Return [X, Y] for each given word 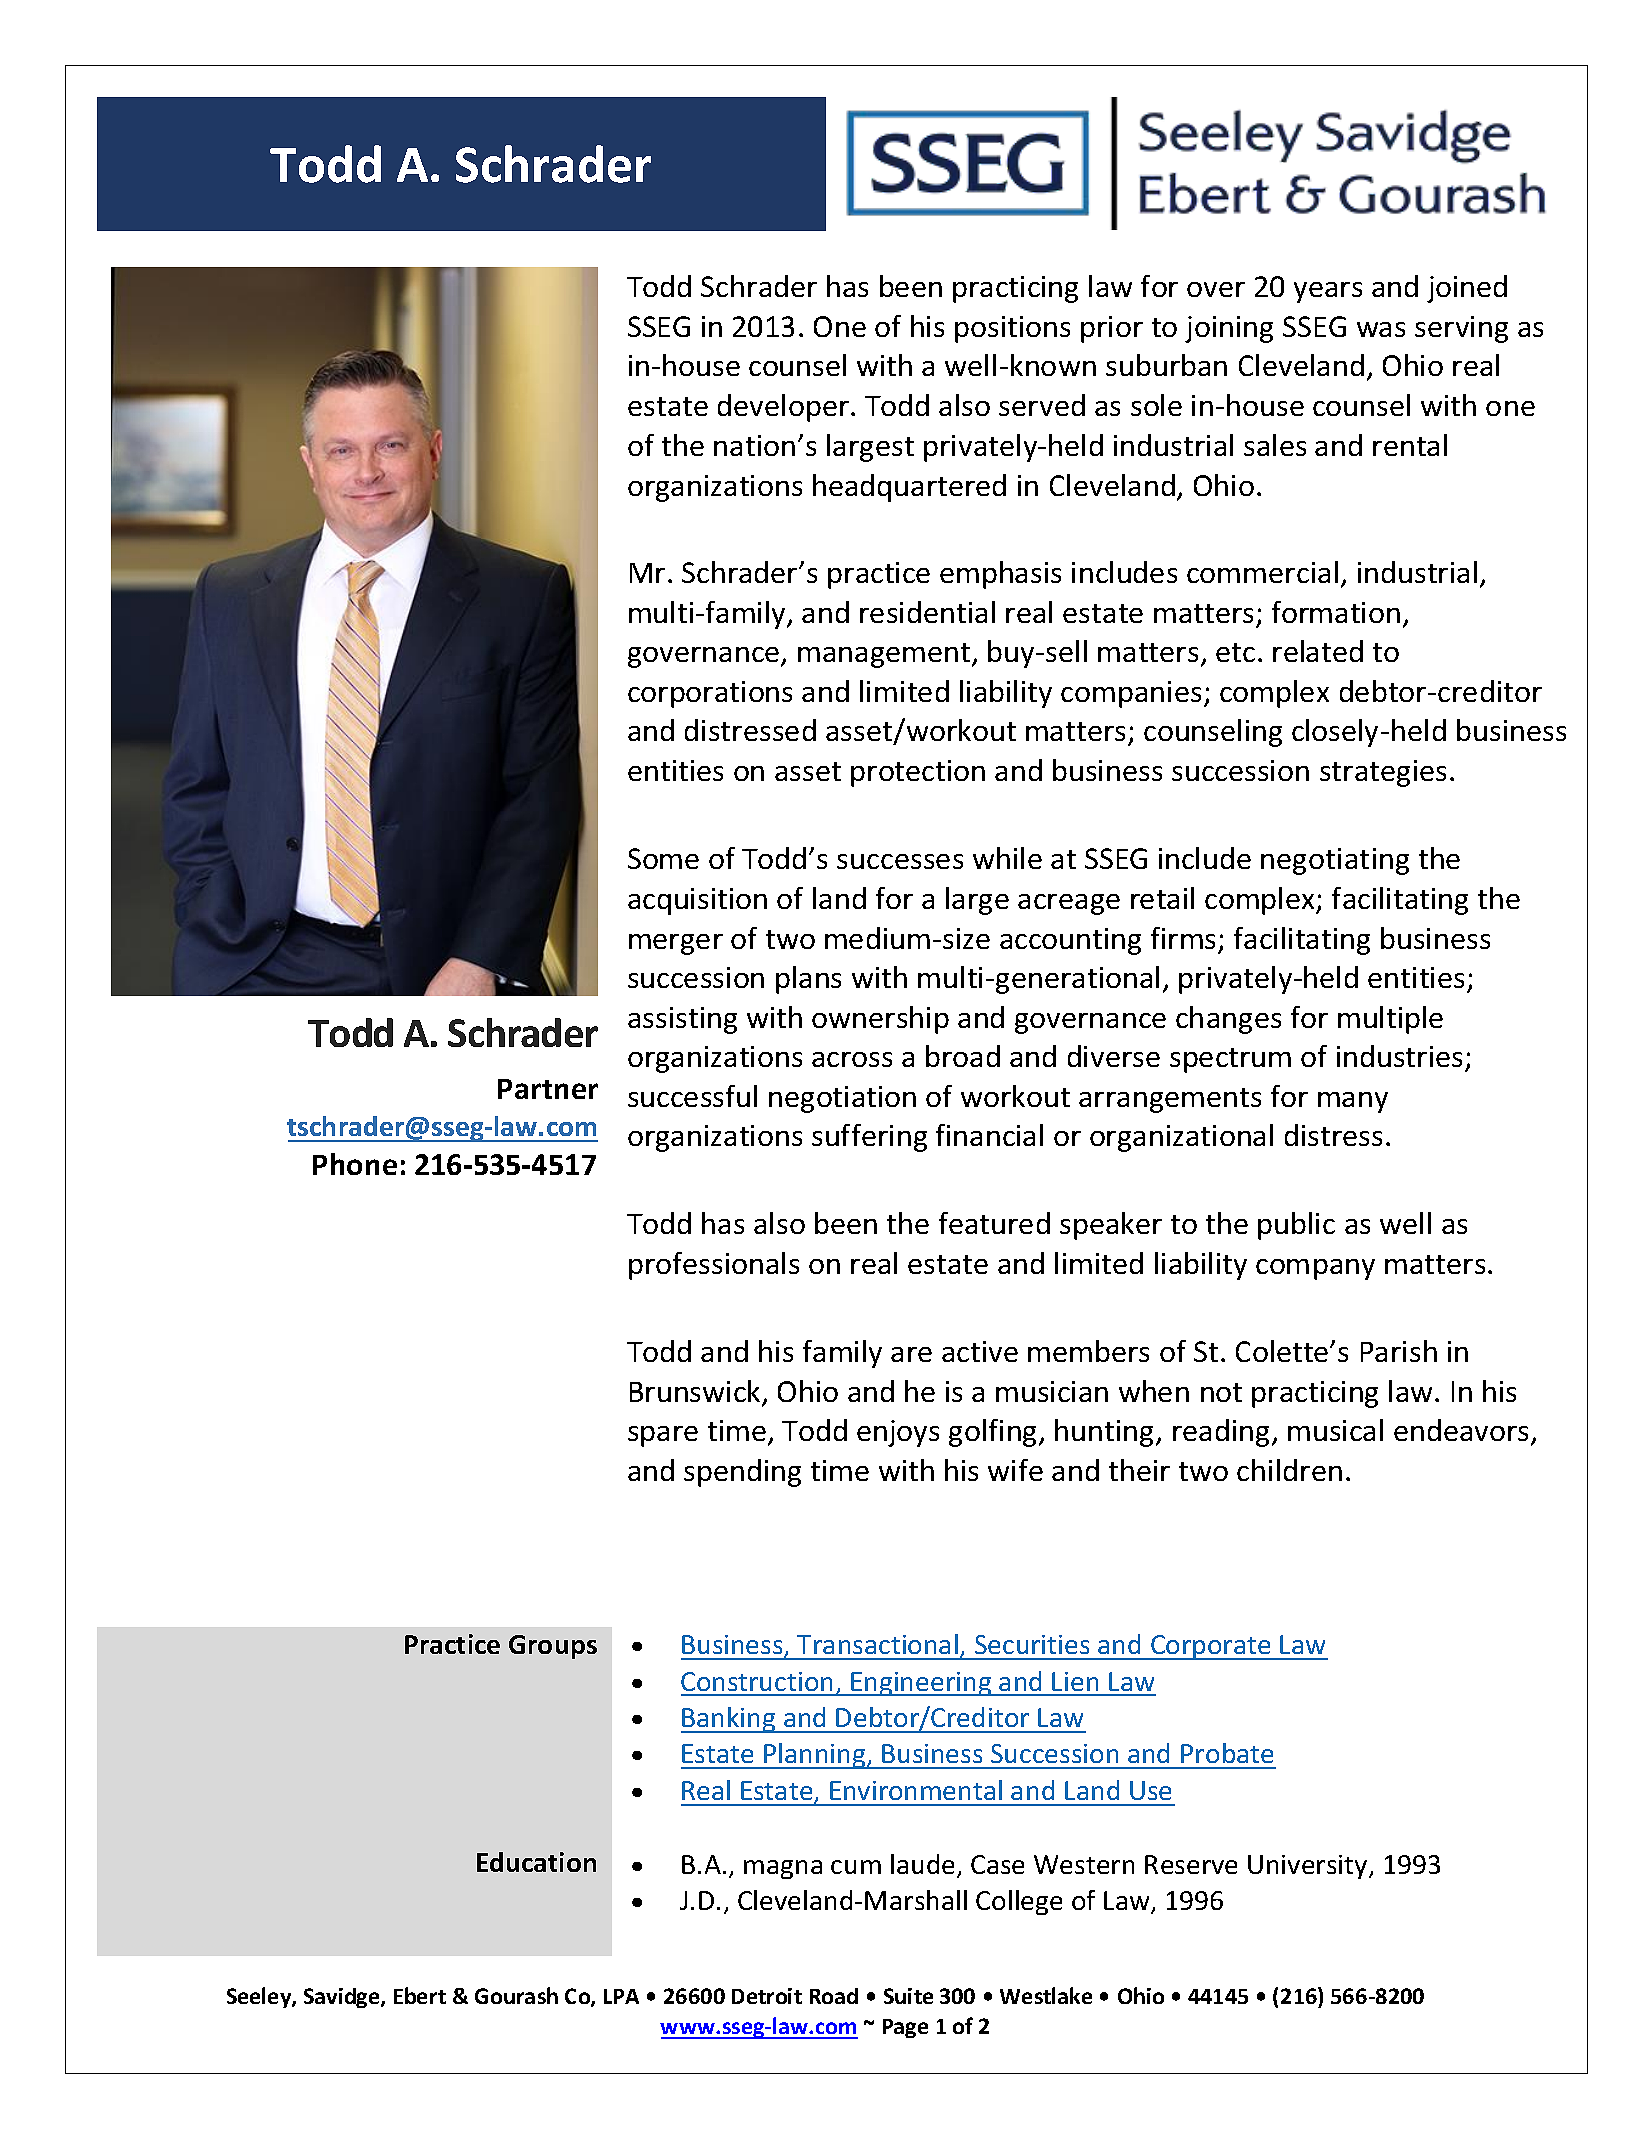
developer [783, 408]
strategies [1383, 773]
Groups [553, 1647]
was [1381, 329]
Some [663, 858]
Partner [548, 1089]
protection [918, 773]
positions [1012, 329]
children [1289, 1470]
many [1353, 1102]
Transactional [877, 1644]
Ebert [420, 1995]
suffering [869, 1138]
